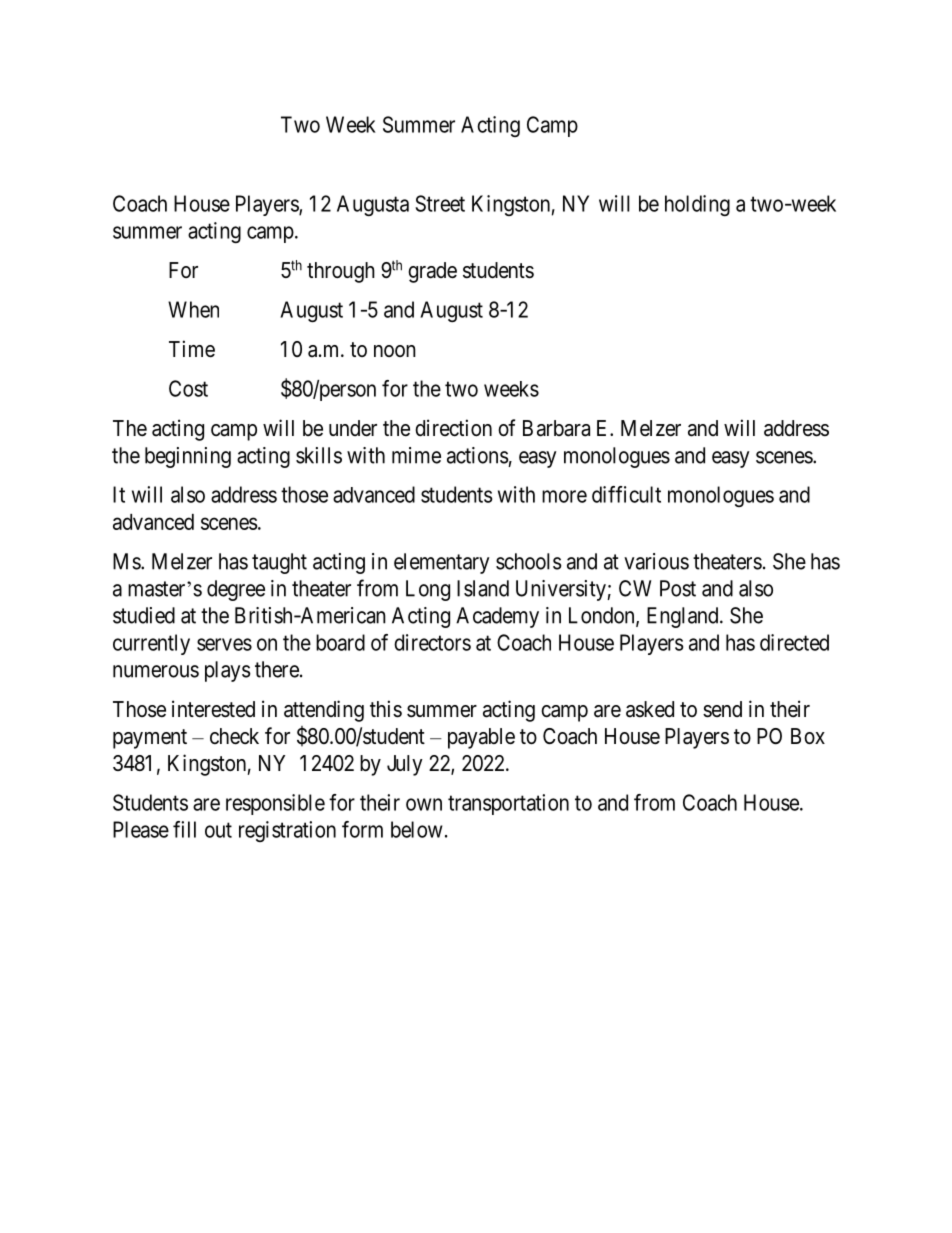 This screenshot has height=1233, width=952. Describe the element at coordinates (341, 272) in the screenshot. I see `through` at that location.
